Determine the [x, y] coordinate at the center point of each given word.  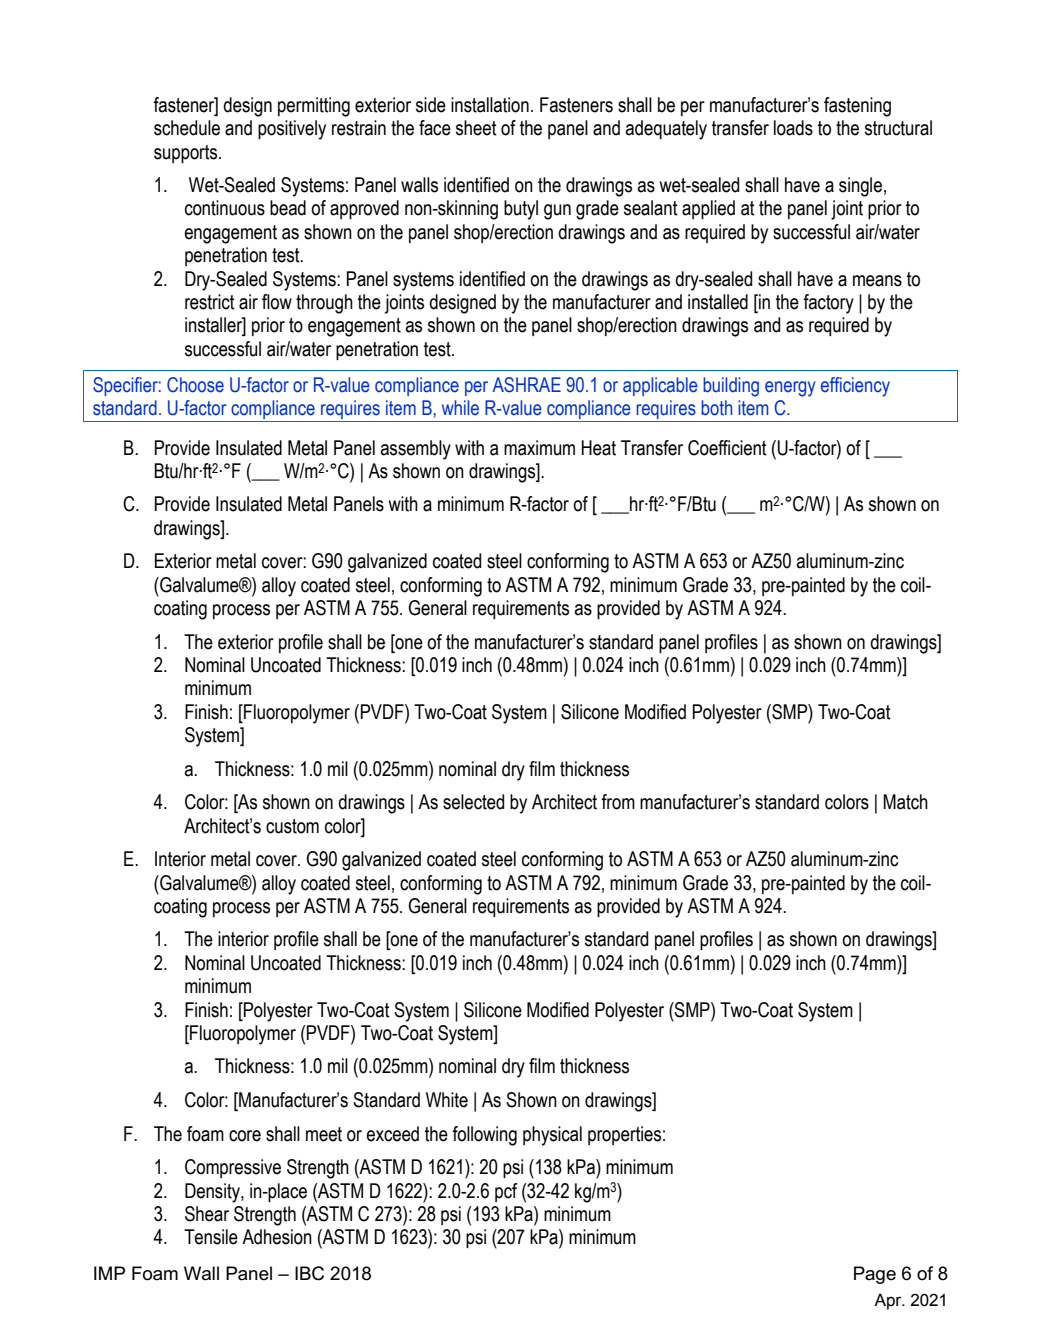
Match [905, 802]
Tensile [211, 1237]
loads [793, 128]
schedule [187, 128]
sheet [476, 128]
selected [473, 802]
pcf [506, 1192]
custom [292, 826]
